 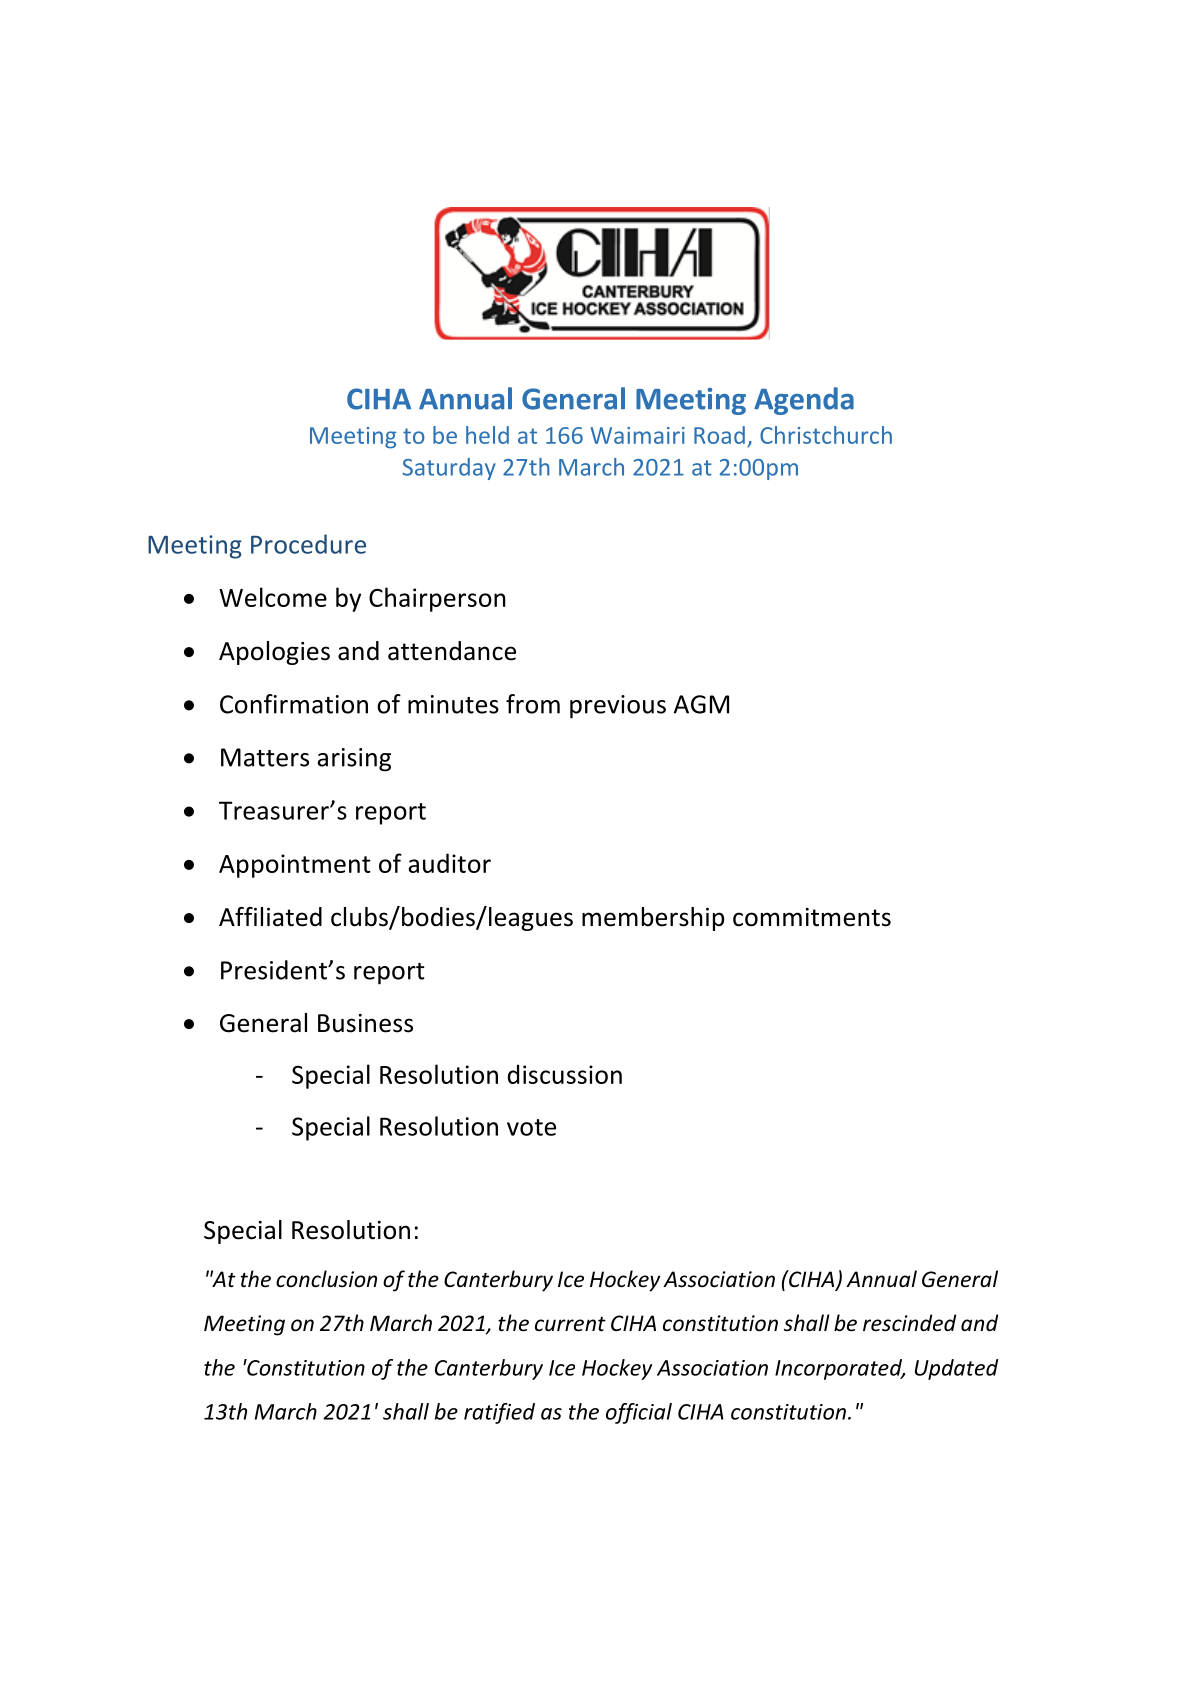 What do you see at coordinates (365, 1023) in the screenshot?
I see `Business` at bounding box center [365, 1023].
